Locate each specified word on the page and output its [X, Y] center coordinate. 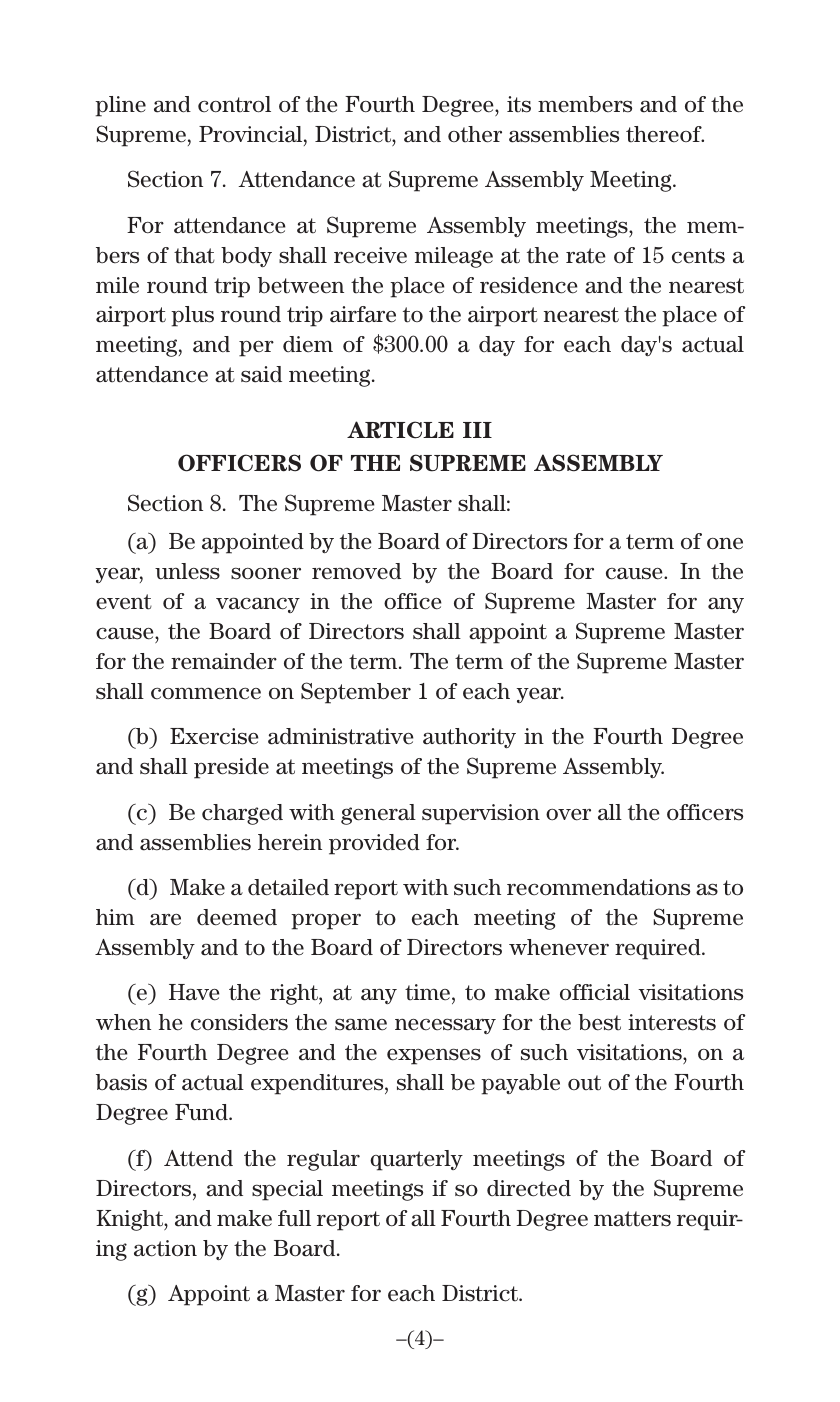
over [568, 815]
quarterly [416, 1160]
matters [632, 1219]
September [356, 693]
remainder [224, 661]
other [475, 134]
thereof [665, 134]
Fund [202, 1112]
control [234, 104]
